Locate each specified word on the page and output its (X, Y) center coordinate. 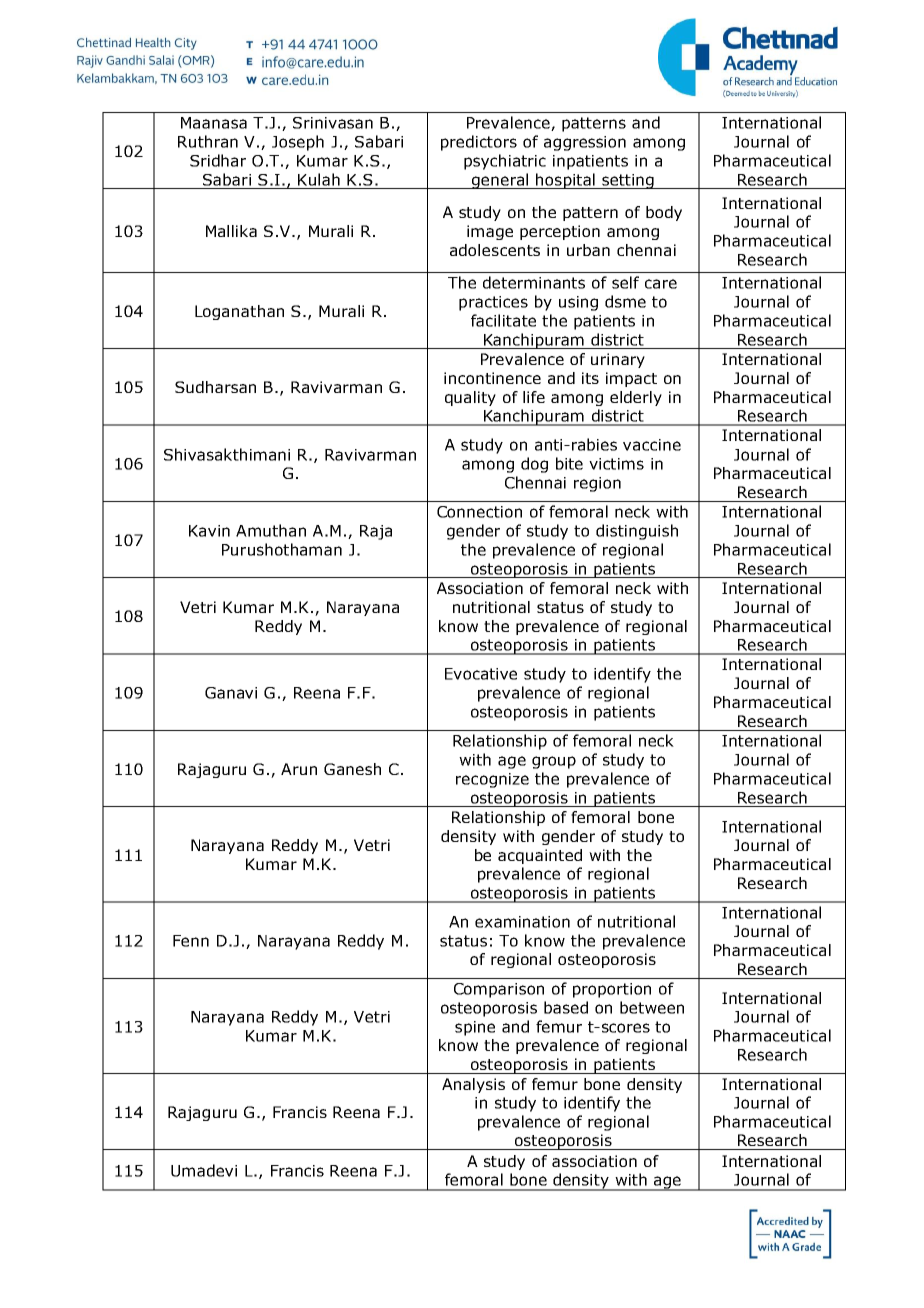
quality (470, 398)
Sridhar (218, 160)
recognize (492, 780)
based (566, 1007)
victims (616, 464)
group (554, 762)
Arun (299, 769)
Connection (479, 512)
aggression (585, 143)
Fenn (191, 941)
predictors (479, 143)
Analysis (473, 1085)
